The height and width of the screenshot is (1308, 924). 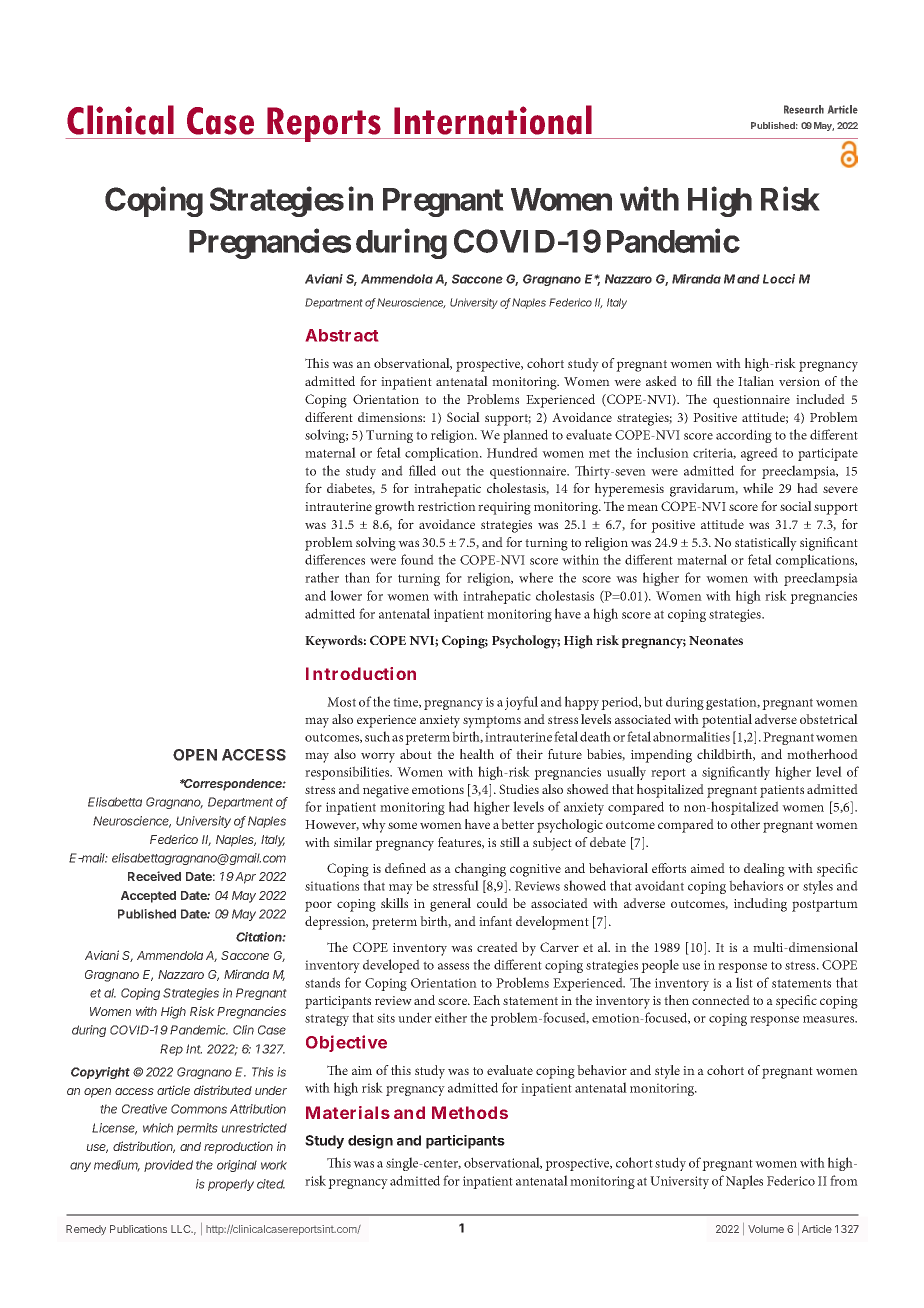 What do you see at coordinates (168, 1166) in the screenshot?
I see `provided` at bounding box center [168, 1166].
